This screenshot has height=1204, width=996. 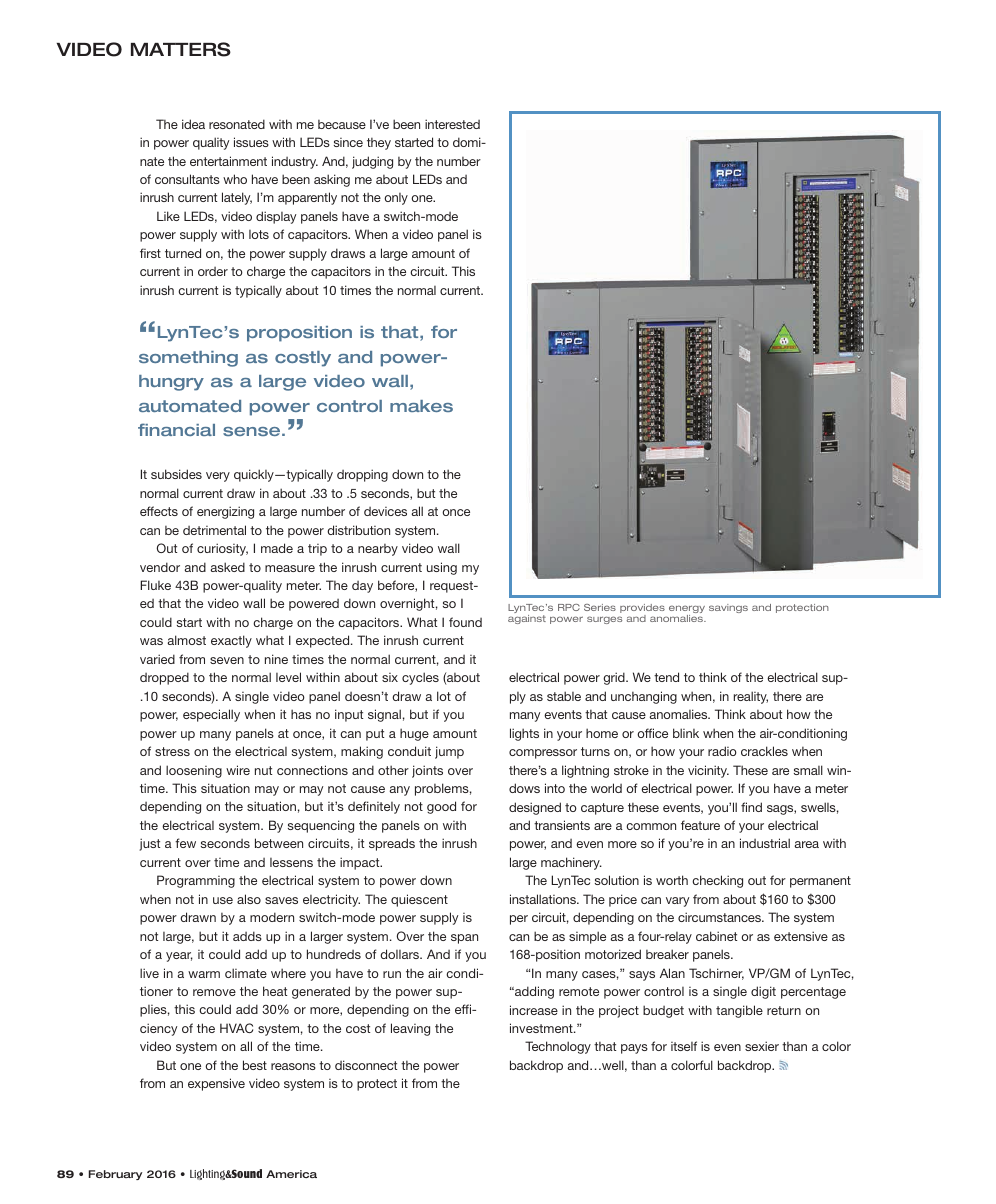 What do you see at coordinates (216, 1084) in the screenshot?
I see `expensive` at bounding box center [216, 1084].
